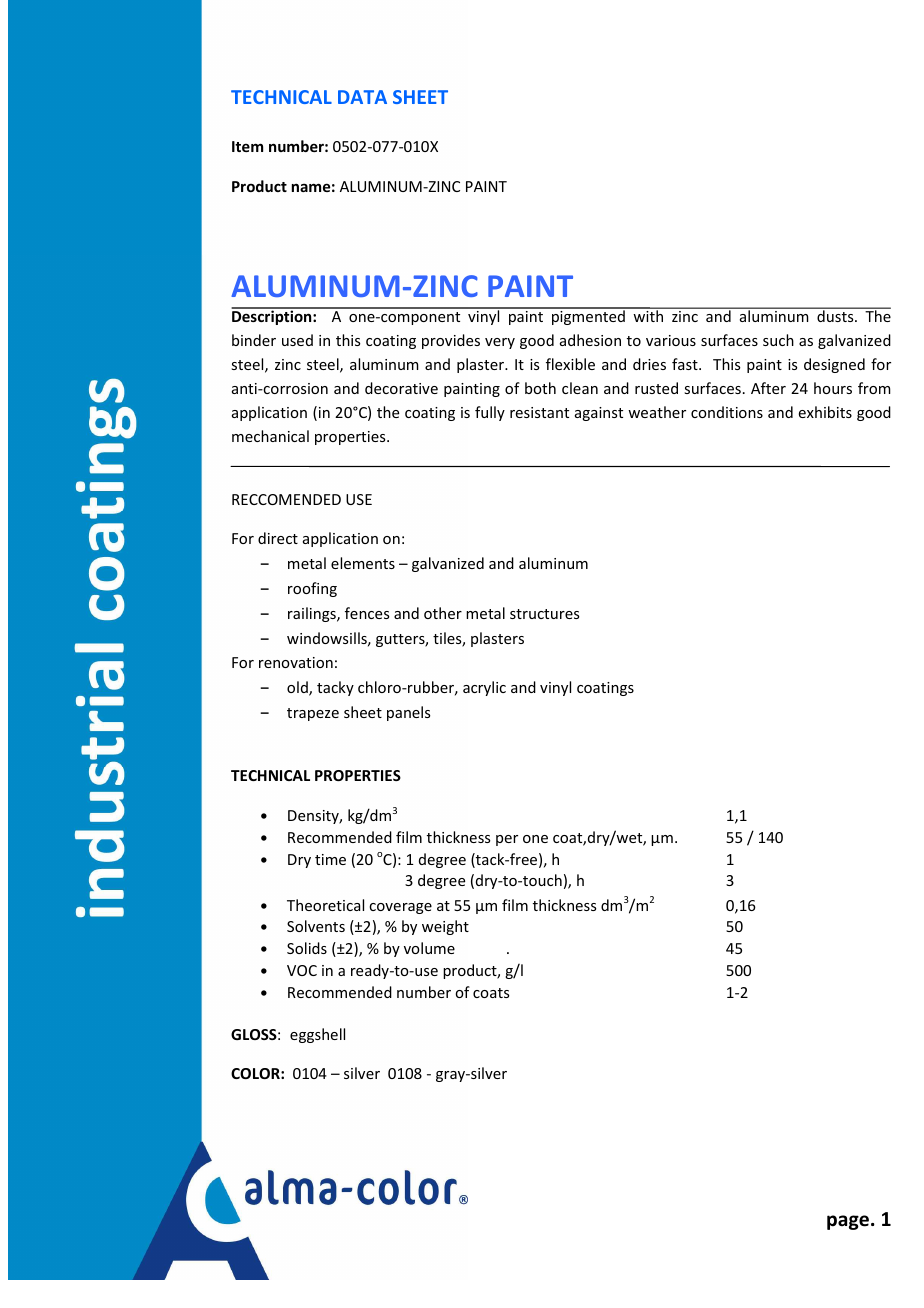 Image resolution: width=924 pixels, height=1308 pixels. Describe the element at coordinates (836, 316) in the screenshot. I see `dusts` at that location.
